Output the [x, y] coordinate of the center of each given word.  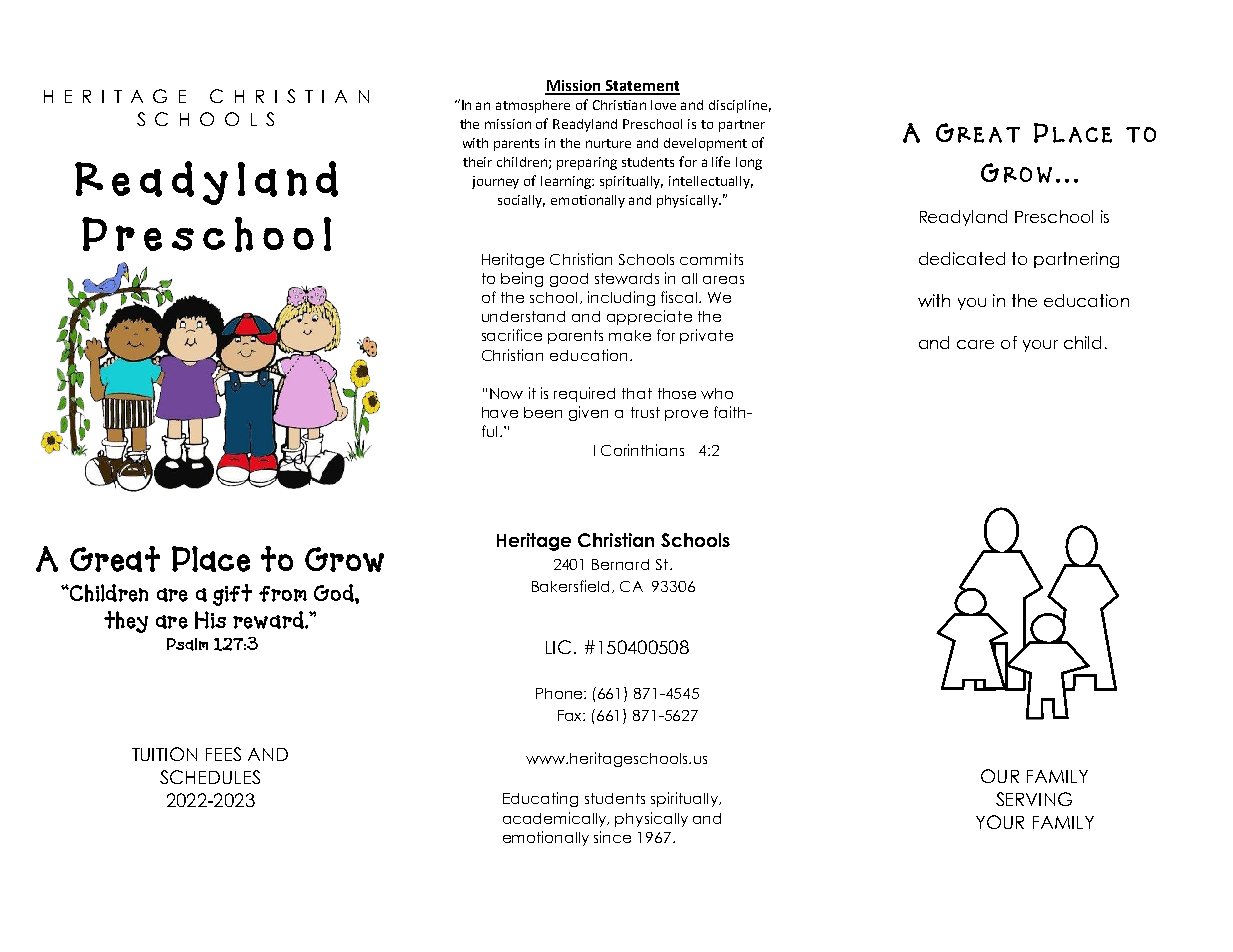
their [477, 162]
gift [232, 595]
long [749, 163]
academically [556, 819]
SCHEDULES [210, 777]
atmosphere [533, 106]
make [630, 335]
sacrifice [512, 335]
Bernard [620, 564]
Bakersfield [570, 586]
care [975, 344]
